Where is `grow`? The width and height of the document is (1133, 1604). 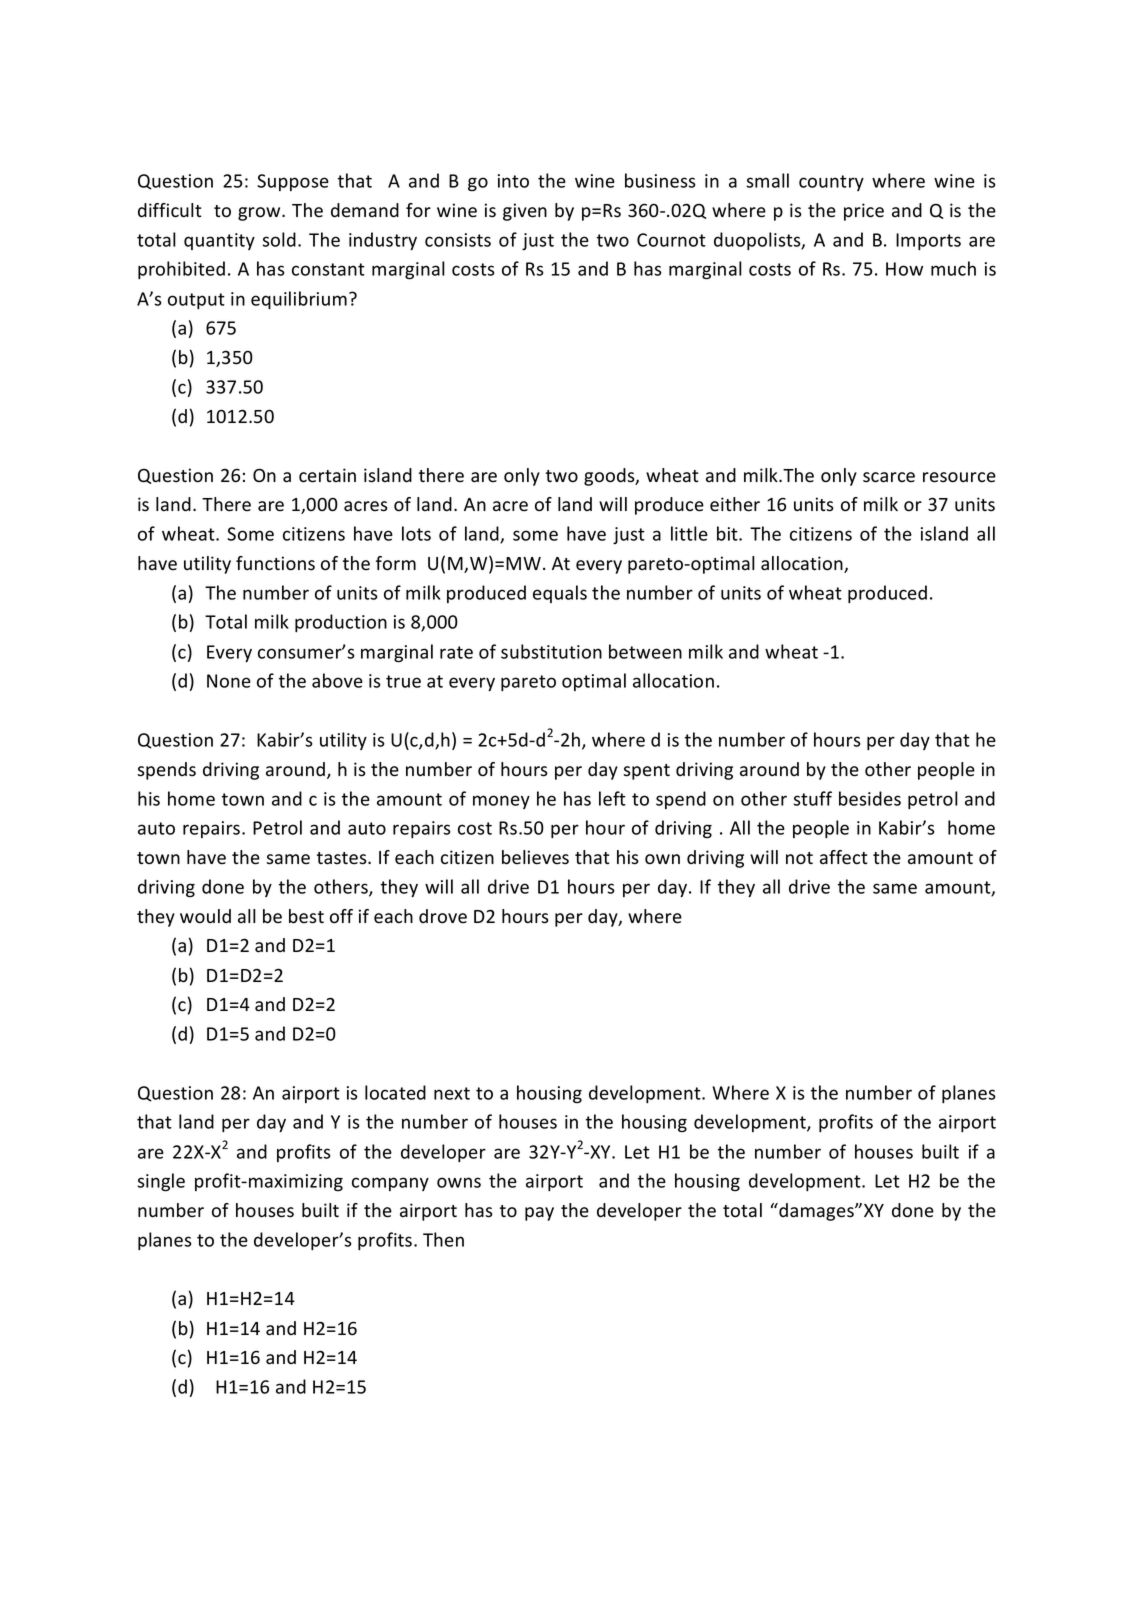
grow is located at coordinates (260, 214).
